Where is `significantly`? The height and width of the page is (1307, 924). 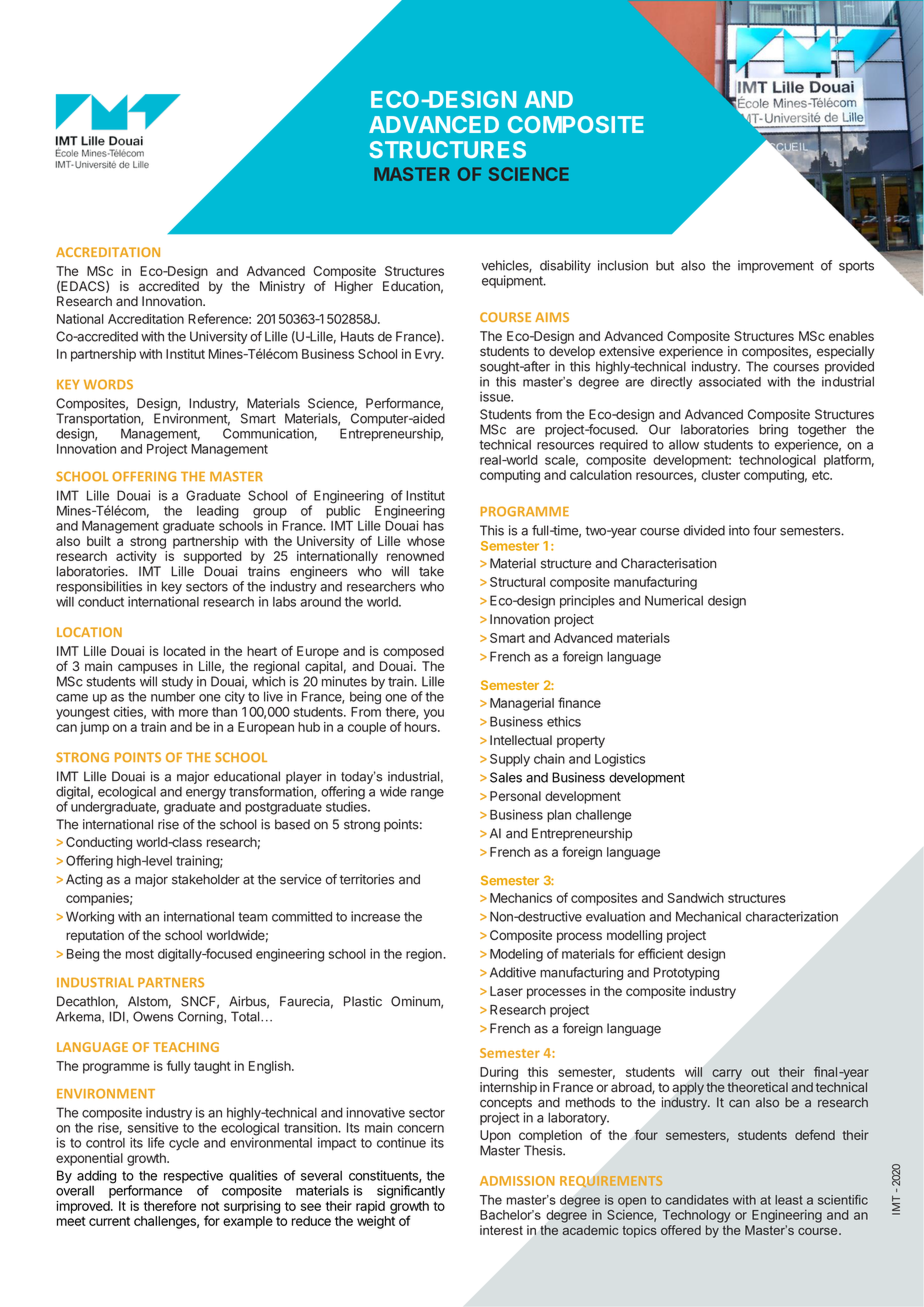 significantly is located at coordinates (411, 1192).
